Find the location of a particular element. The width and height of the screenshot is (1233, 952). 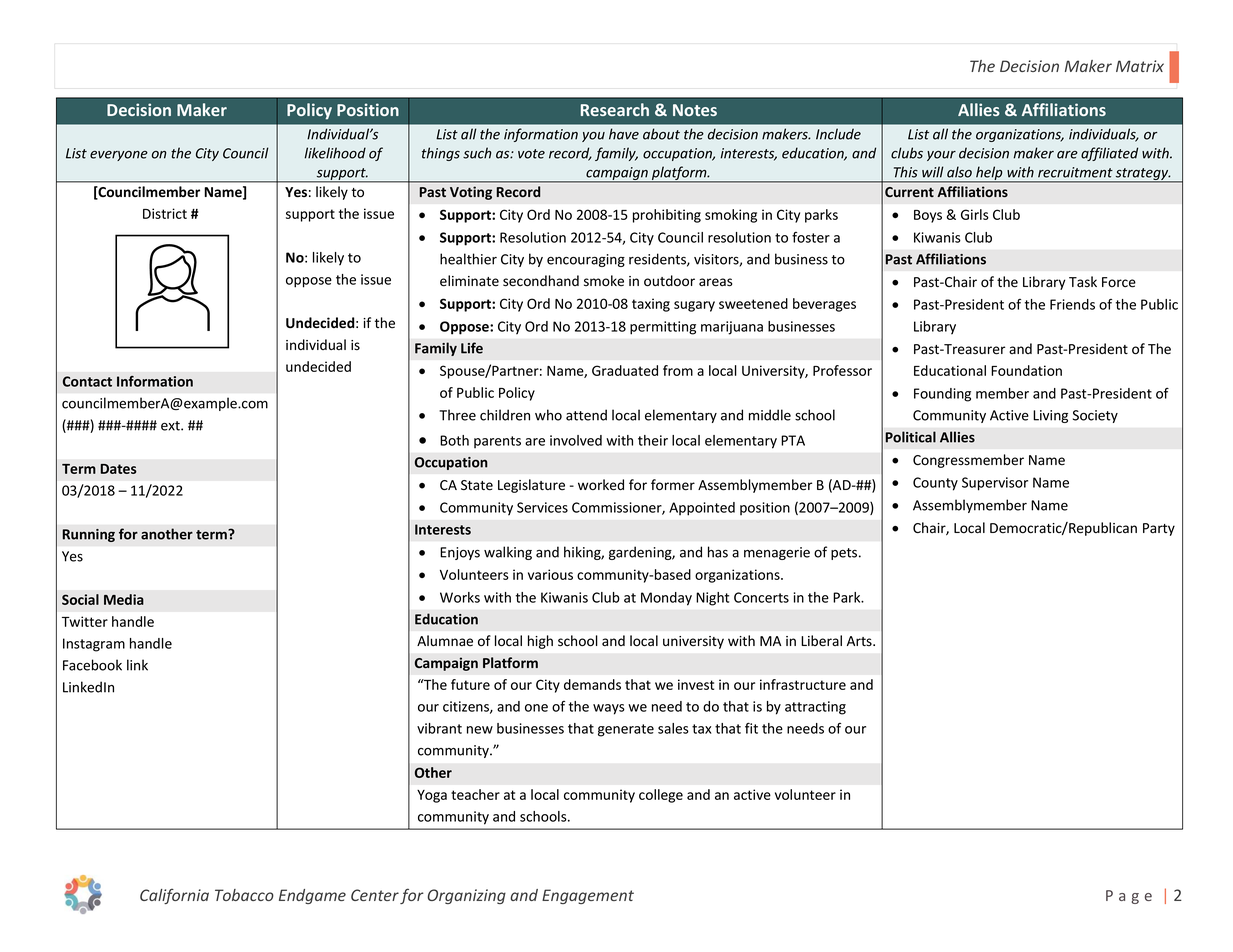

Graduated is located at coordinates (625, 370).
